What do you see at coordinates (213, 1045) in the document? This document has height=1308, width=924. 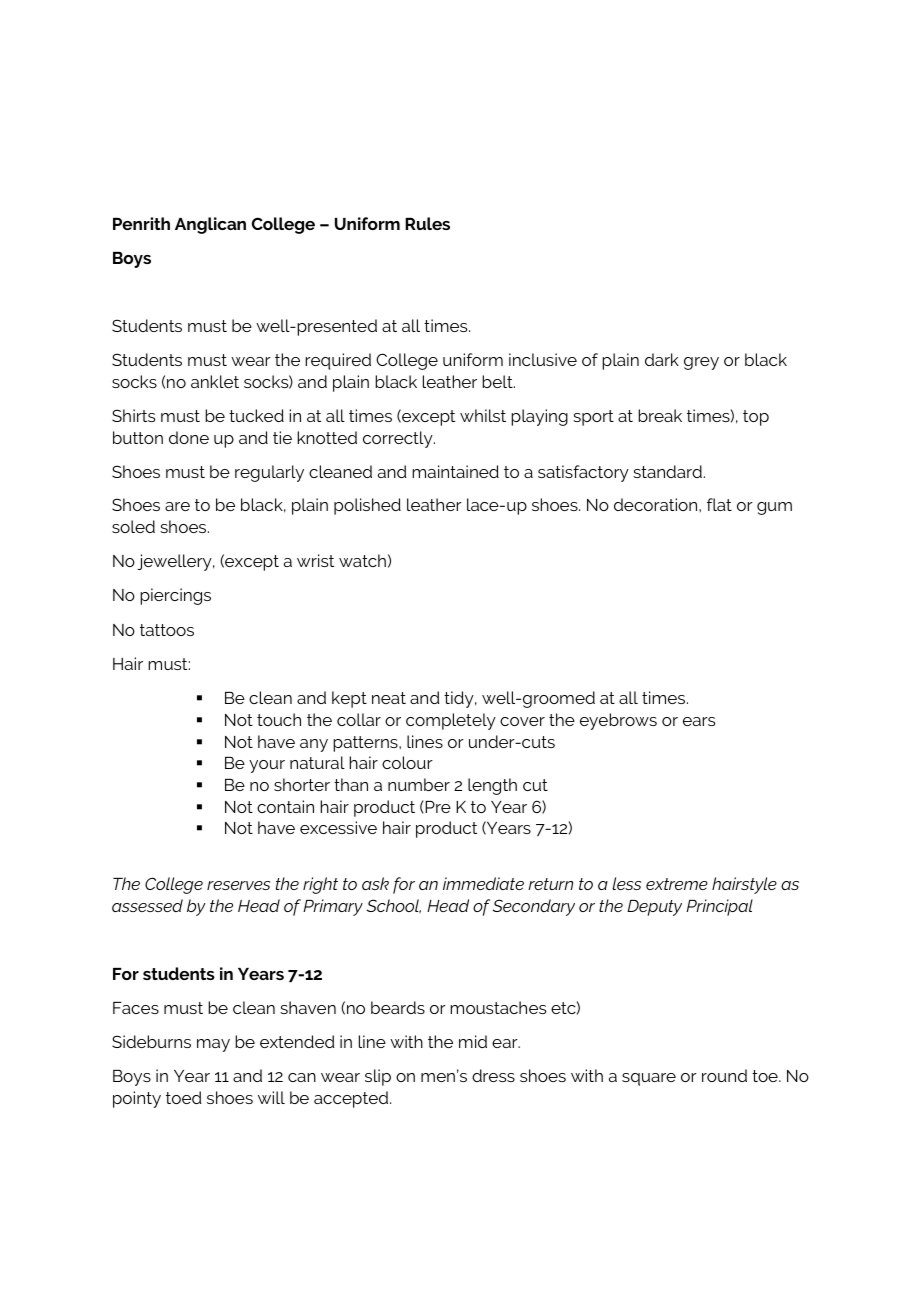 I see `may` at bounding box center [213, 1045].
